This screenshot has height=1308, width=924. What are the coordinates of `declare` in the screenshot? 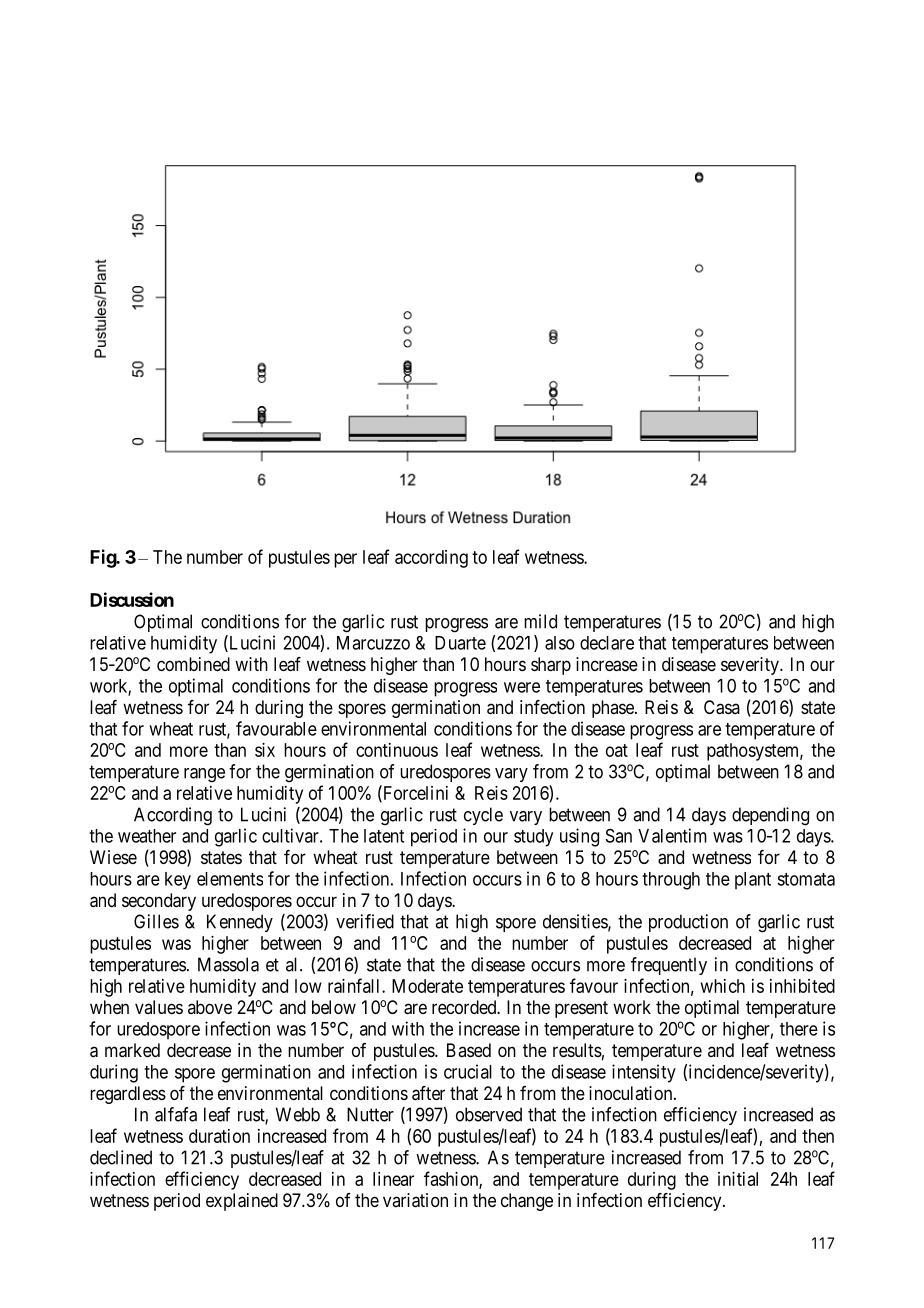 It's located at (607, 643).
